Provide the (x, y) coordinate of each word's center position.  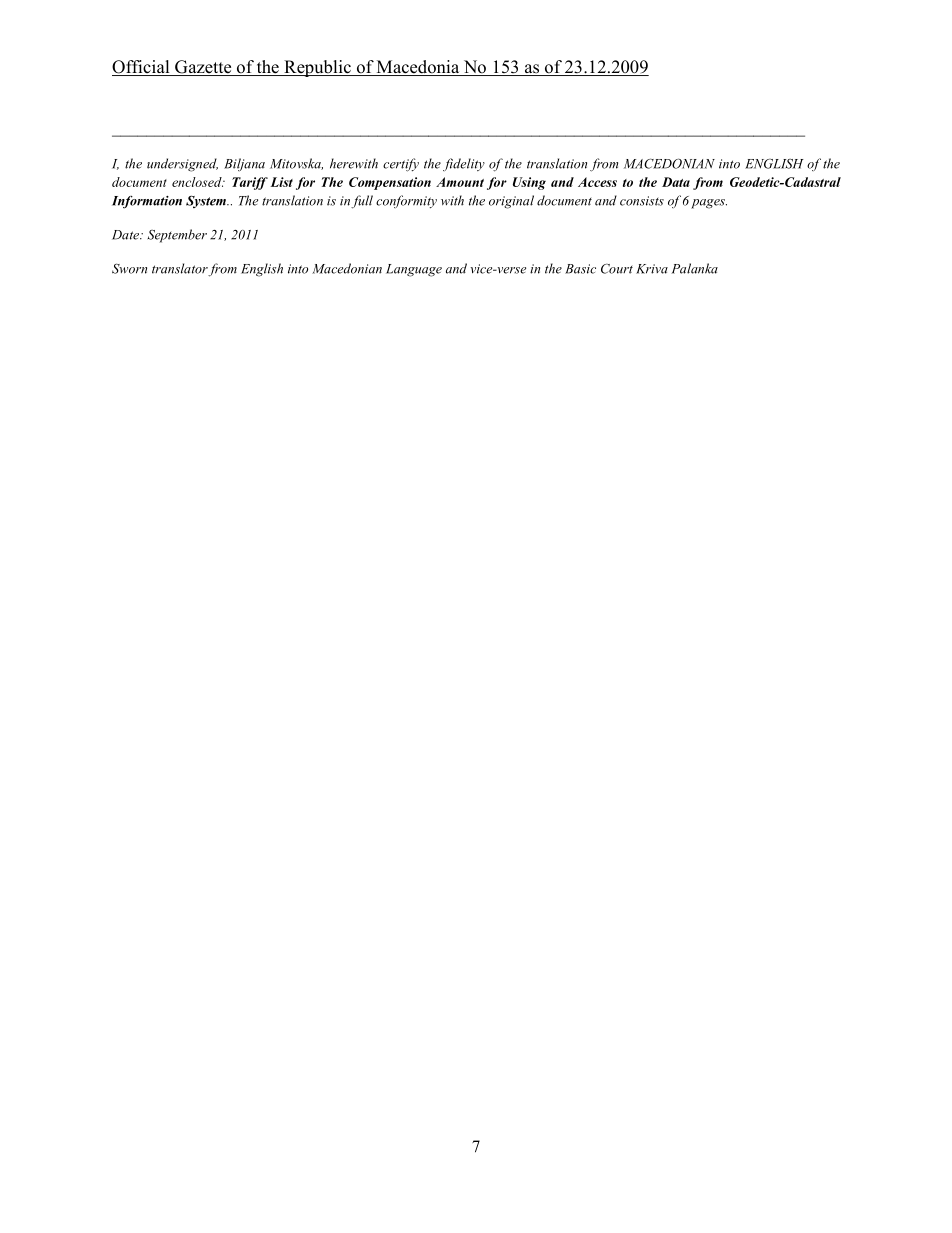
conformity (406, 201)
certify (401, 165)
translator (180, 269)
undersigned (182, 165)
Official (142, 68)
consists (642, 201)
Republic (317, 68)
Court (617, 269)
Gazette (203, 68)
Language (414, 270)
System (207, 201)
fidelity (464, 164)
